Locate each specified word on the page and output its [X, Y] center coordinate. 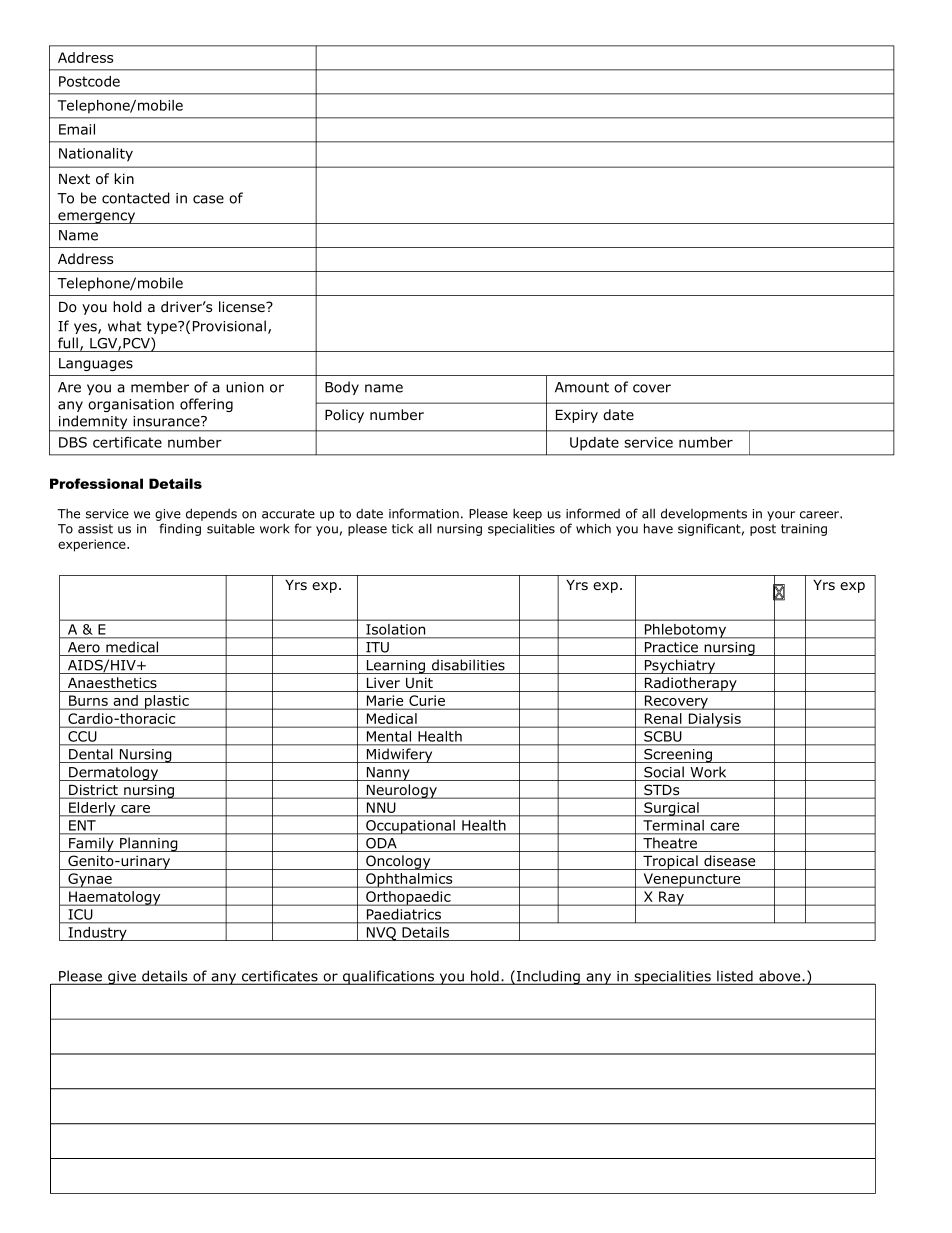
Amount [582, 387]
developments [704, 514]
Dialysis [715, 720]
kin [124, 178]
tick [402, 529]
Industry [97, 934]
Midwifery [399, 755]
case [208, 199]
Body [342, 388]
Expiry [577, 416]
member [160, 387]
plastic [167, 702]
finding [180, 529]
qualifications [389, 977]
